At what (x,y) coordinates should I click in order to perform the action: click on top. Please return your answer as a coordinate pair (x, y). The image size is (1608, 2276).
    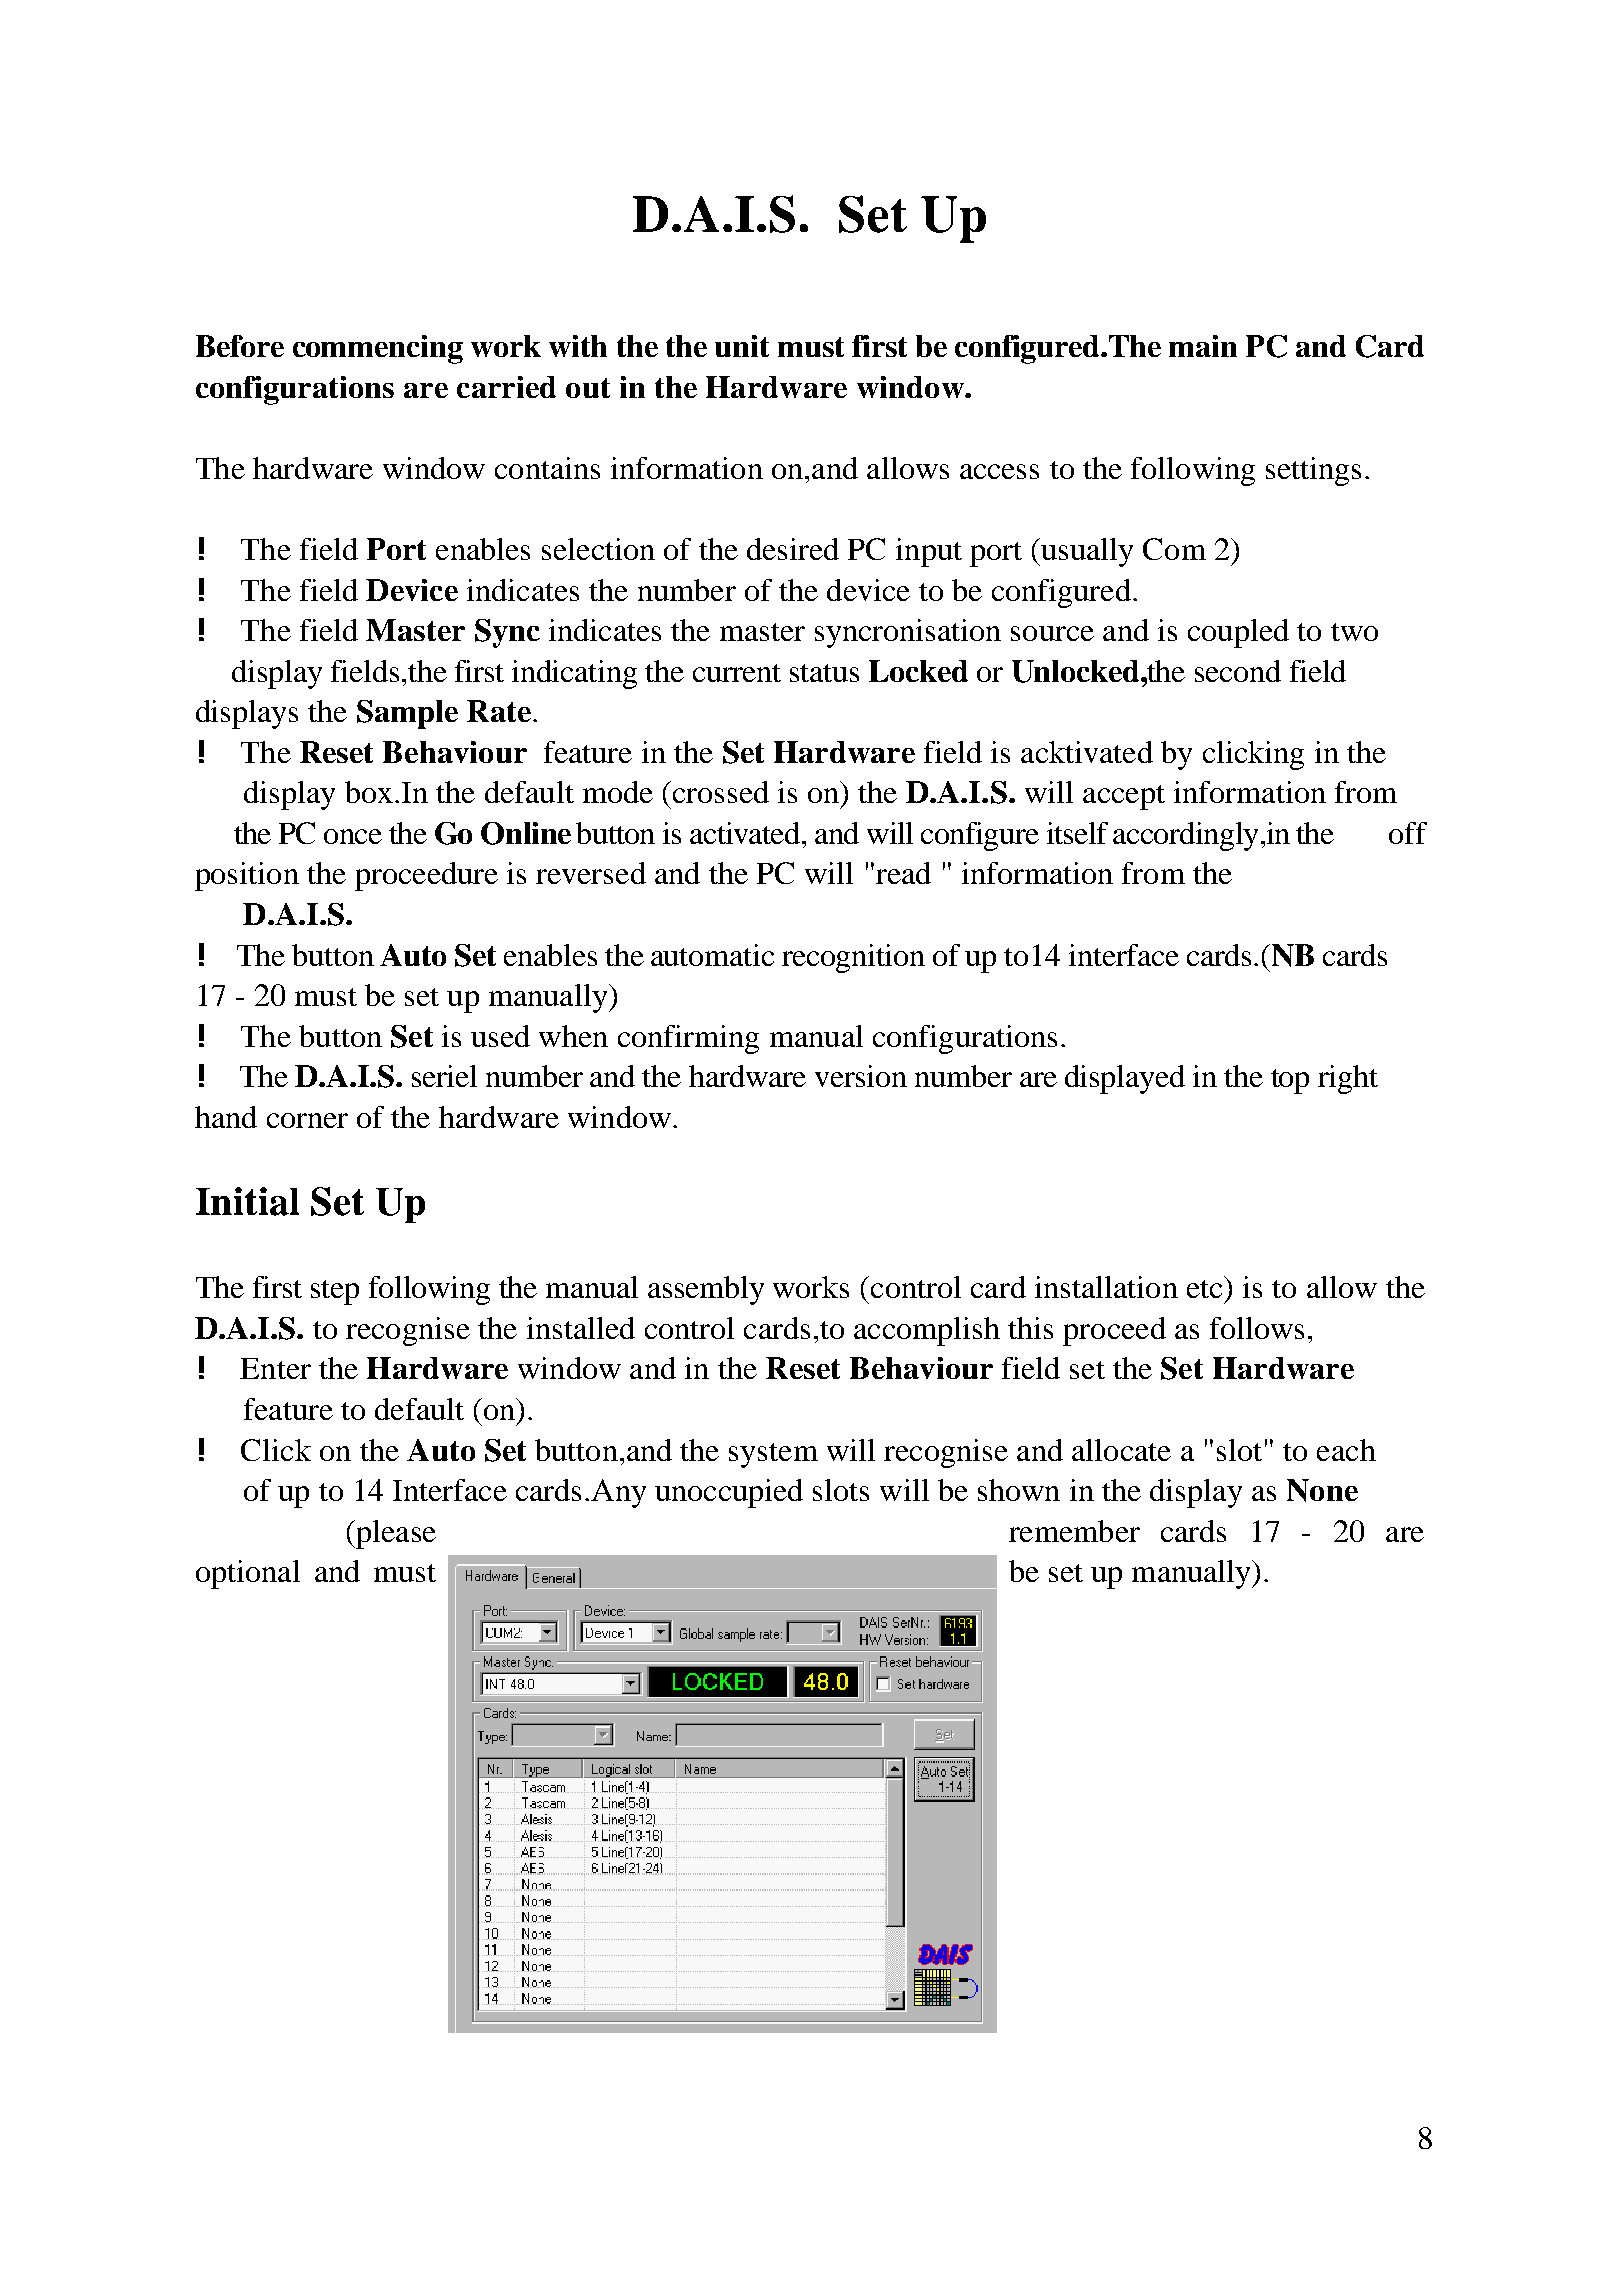
    Looking at the image, I should click on (1290, 1081).
